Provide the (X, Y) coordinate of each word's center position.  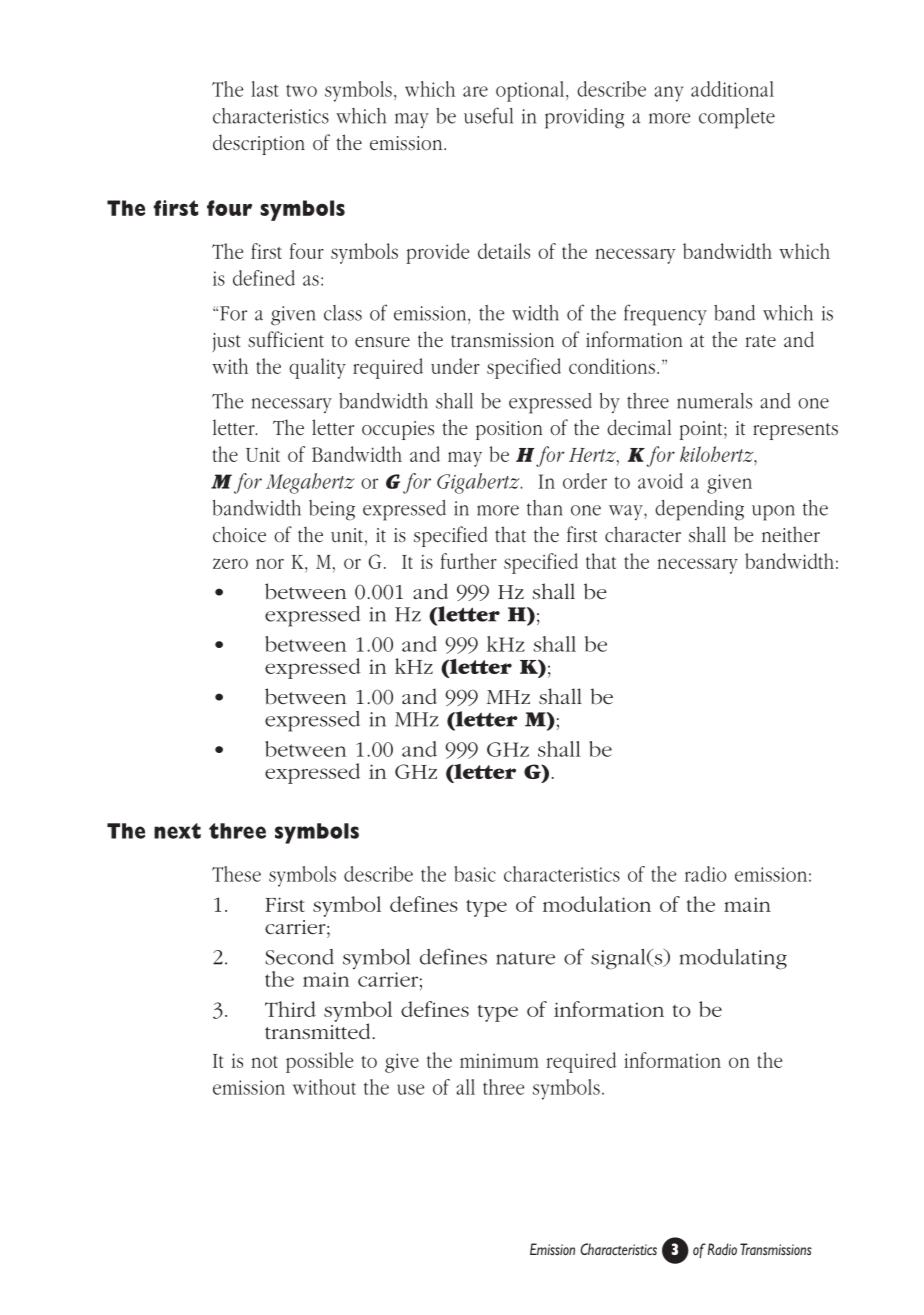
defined (264, 278)
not (264, 1062)
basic (475, 874)
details (504, 251)
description (259, 144)
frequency (665, 315)
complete (737, 118)
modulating (733, 959)
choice (239, 534)
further (469, 561)
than (545, 508)
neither (791, 534)
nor (270, 563)
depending (699, 510)
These (236, 874)
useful (488, 115)
